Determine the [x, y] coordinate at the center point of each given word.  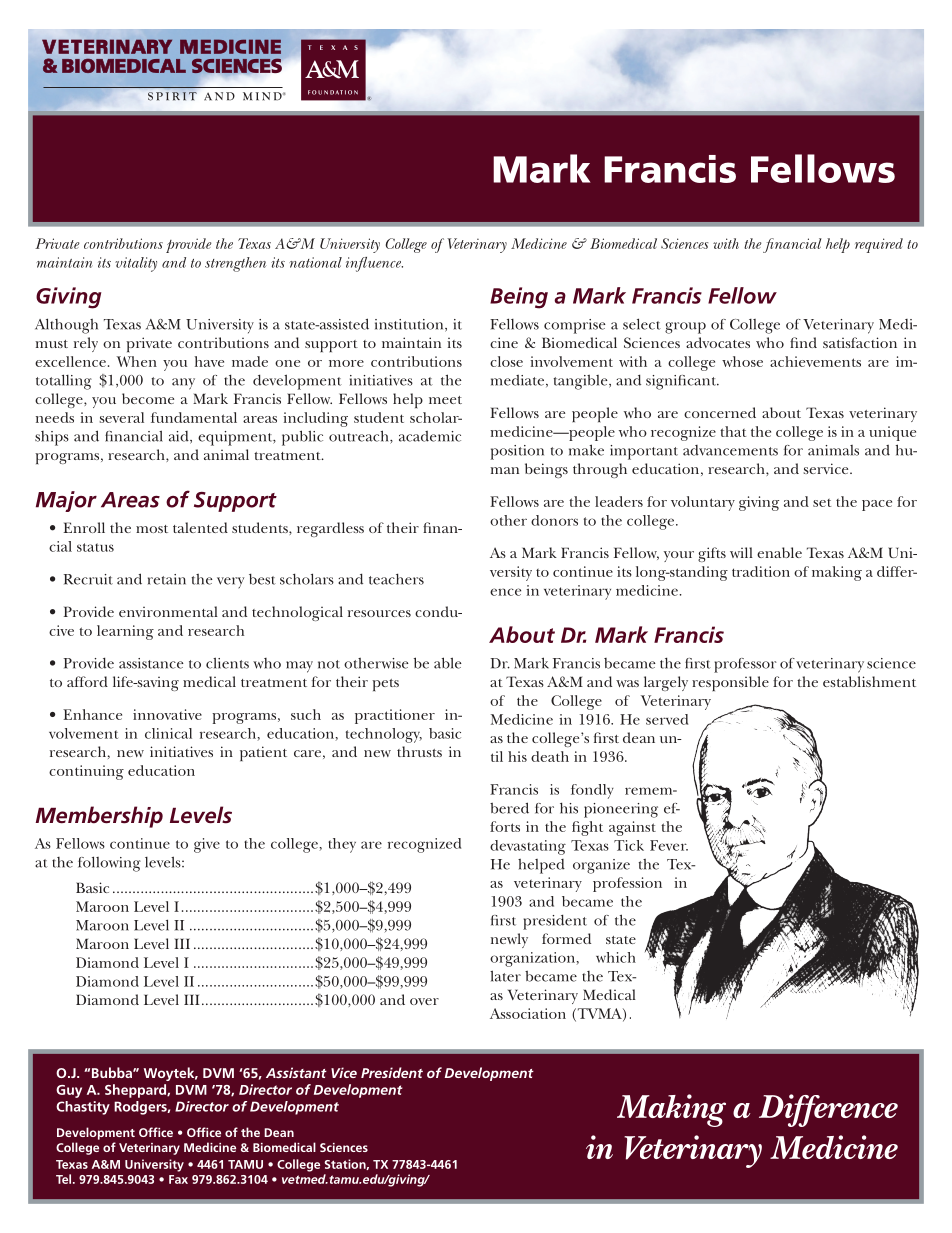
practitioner [395, 716]
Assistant [296, 1072]
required [879, 245]
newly [509, 940]
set [822, 503]
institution [410, 325]
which [616, 957]
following [109, 864]
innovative [167, 714]
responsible [730, 683]
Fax [178, 1179]
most [152, 529]
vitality [136, 264]
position [517, 452]
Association [528, 1013]
